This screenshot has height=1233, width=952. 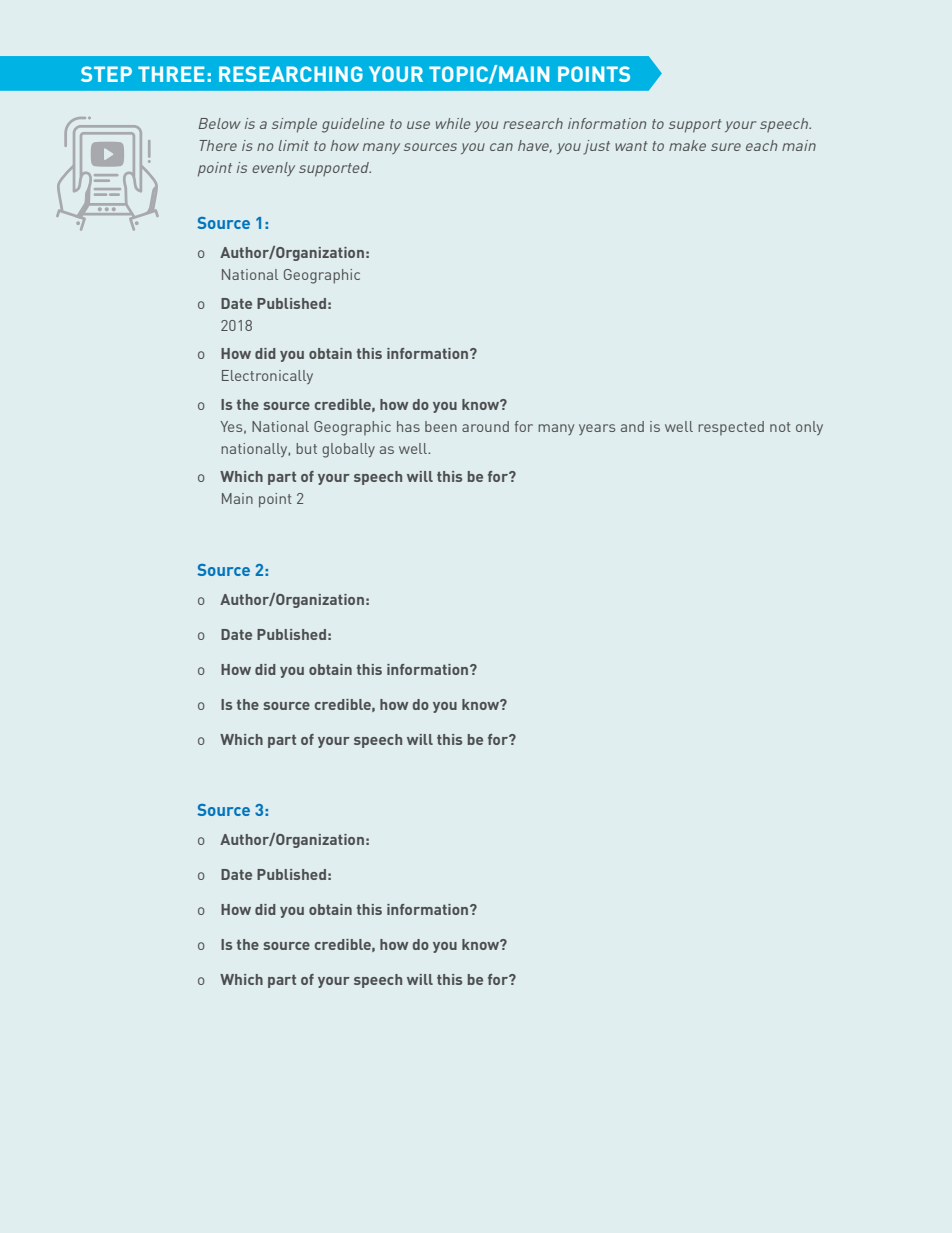 I want to click on but, so click(x=306, y=448).
